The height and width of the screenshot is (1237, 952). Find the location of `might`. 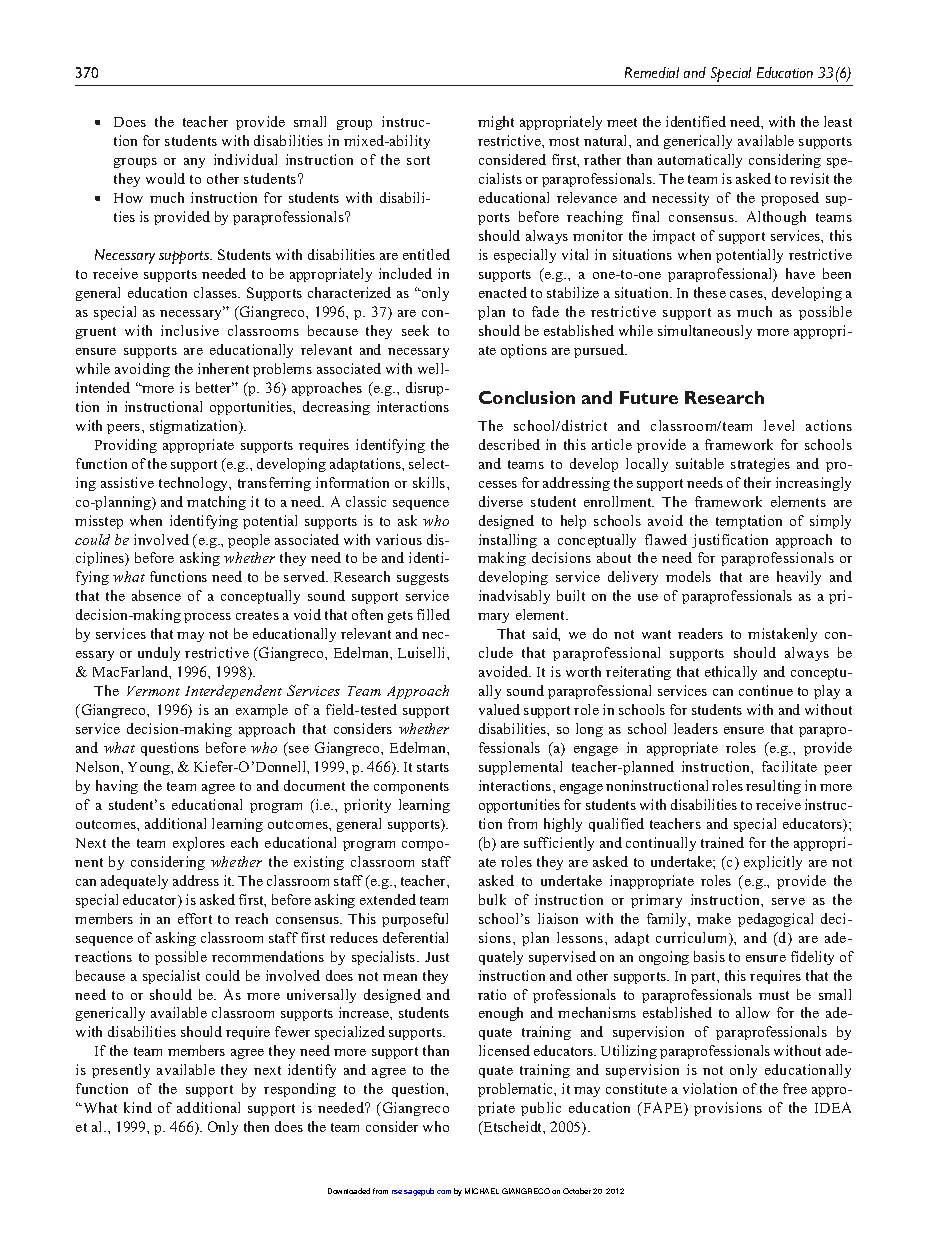

might is located at coordinates (496, 123).
